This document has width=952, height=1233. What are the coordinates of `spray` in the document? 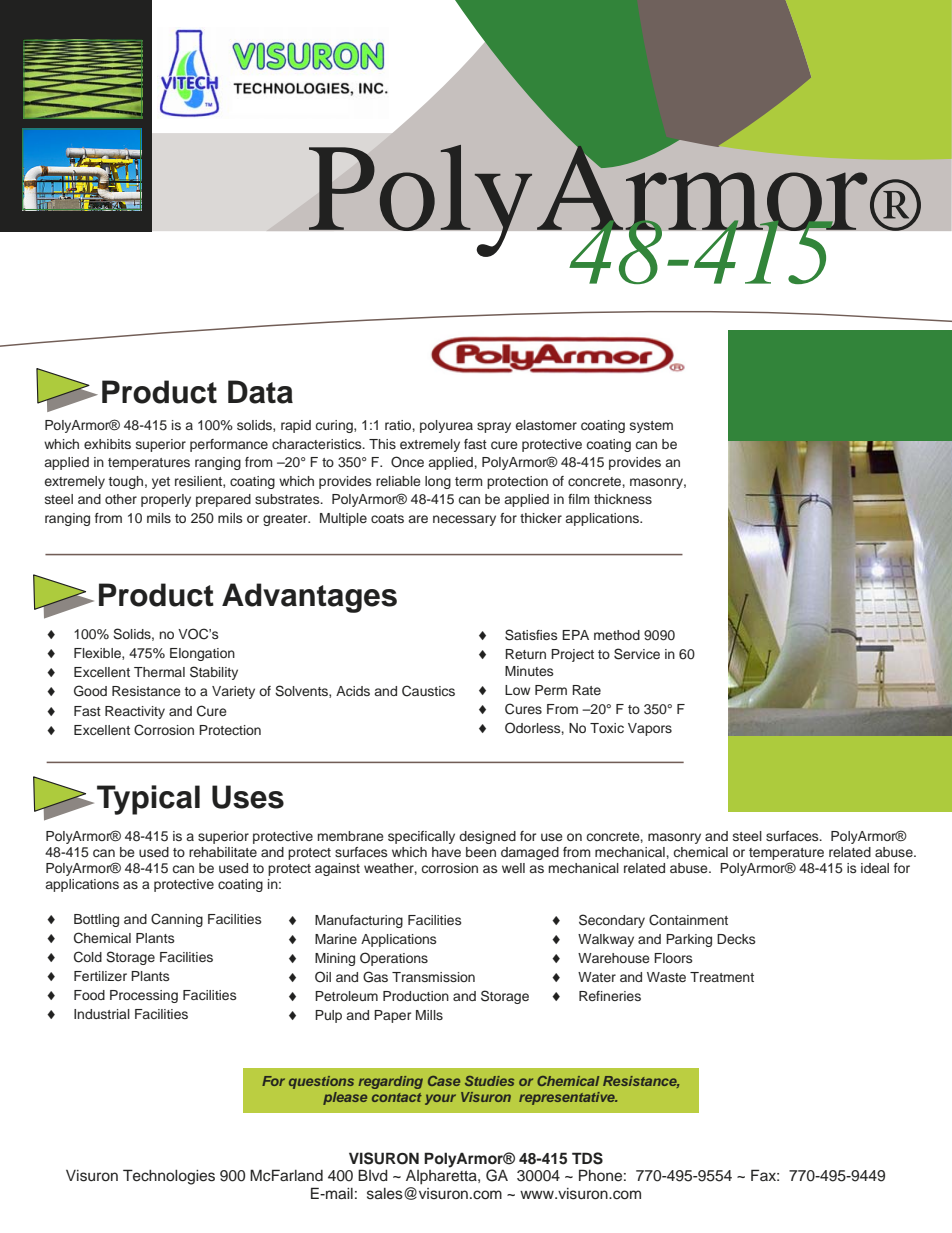 It's located at (494, 427).
